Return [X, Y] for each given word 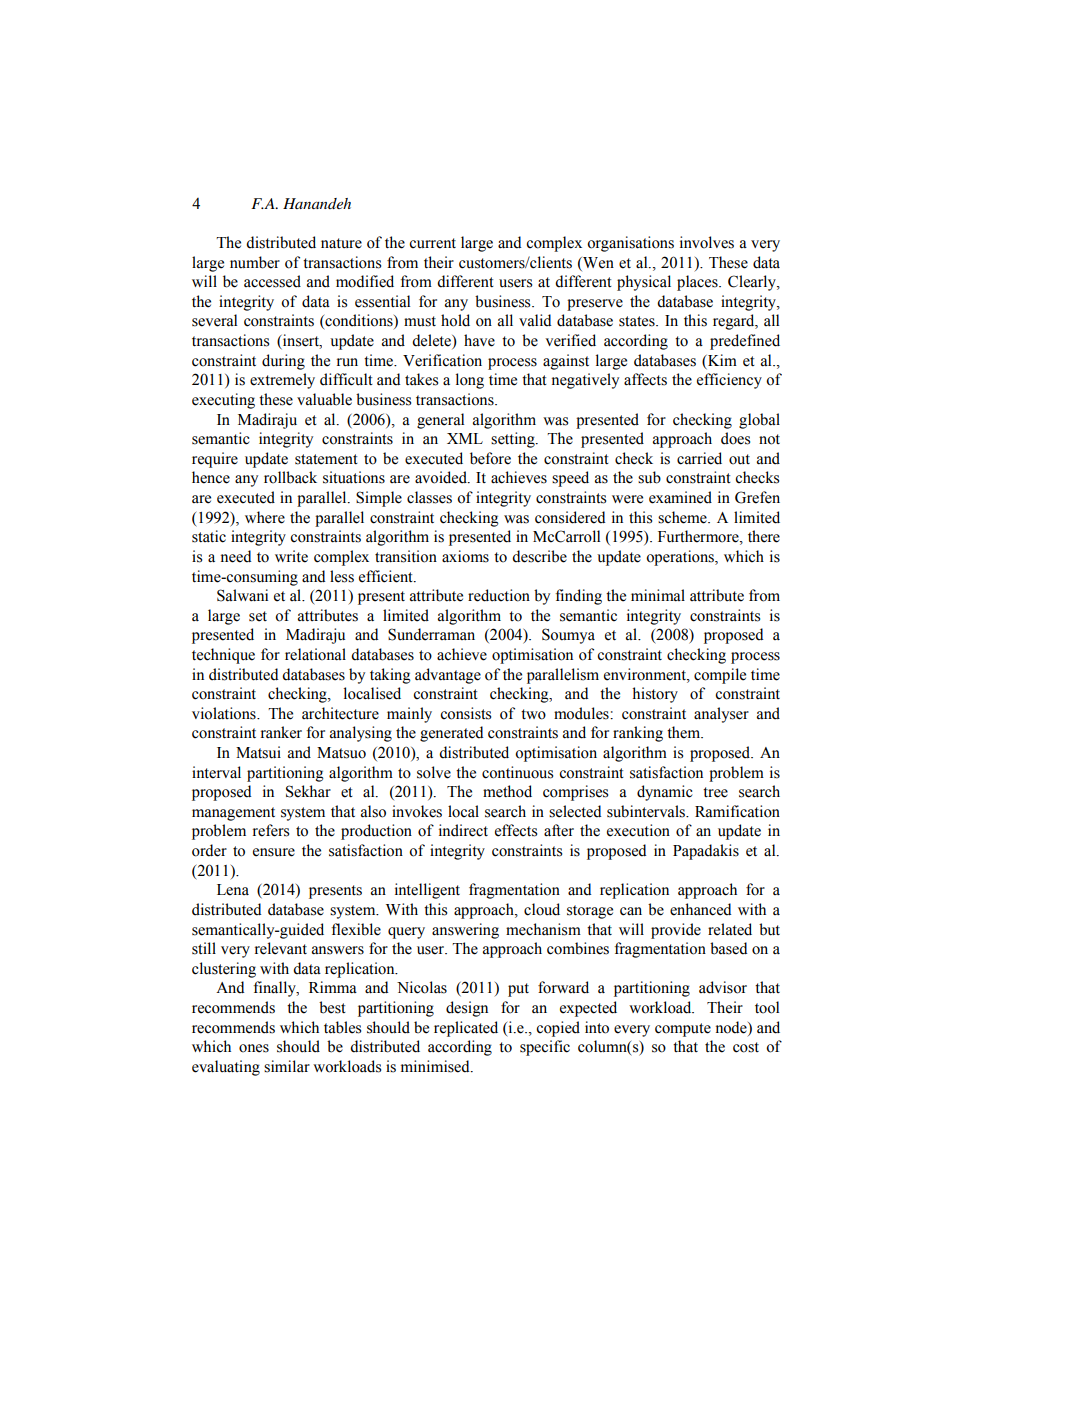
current [432, 243]
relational [315, 654]
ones [254, 1048]
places [698, 283]
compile [720, 676]
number [255, 262]
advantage [448, 676]
